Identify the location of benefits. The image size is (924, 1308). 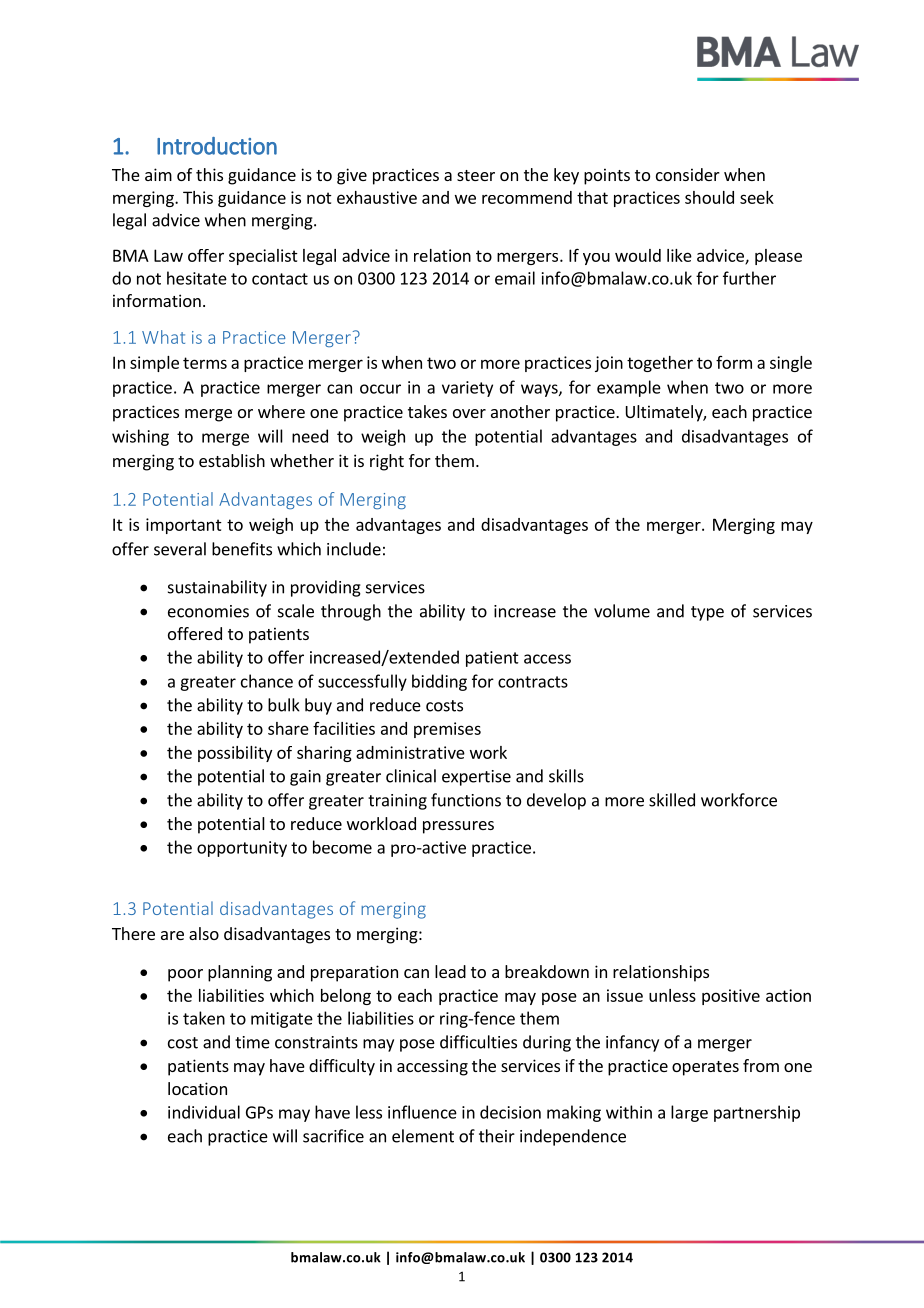
(242, 549).
